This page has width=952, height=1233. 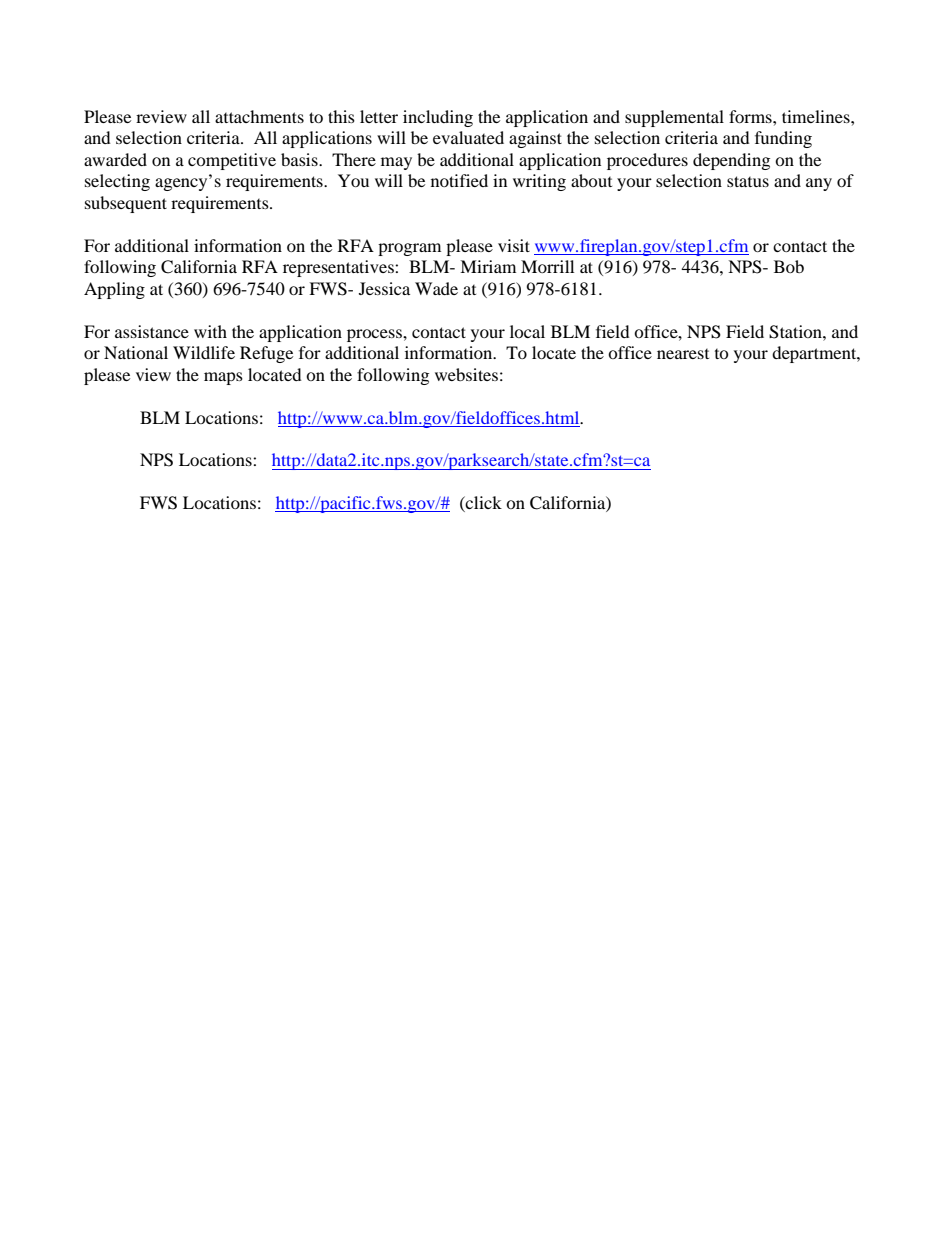 What do you see at coordinates (223, 378) in the page?
I see `maps` at bounding box center [223, 378].
